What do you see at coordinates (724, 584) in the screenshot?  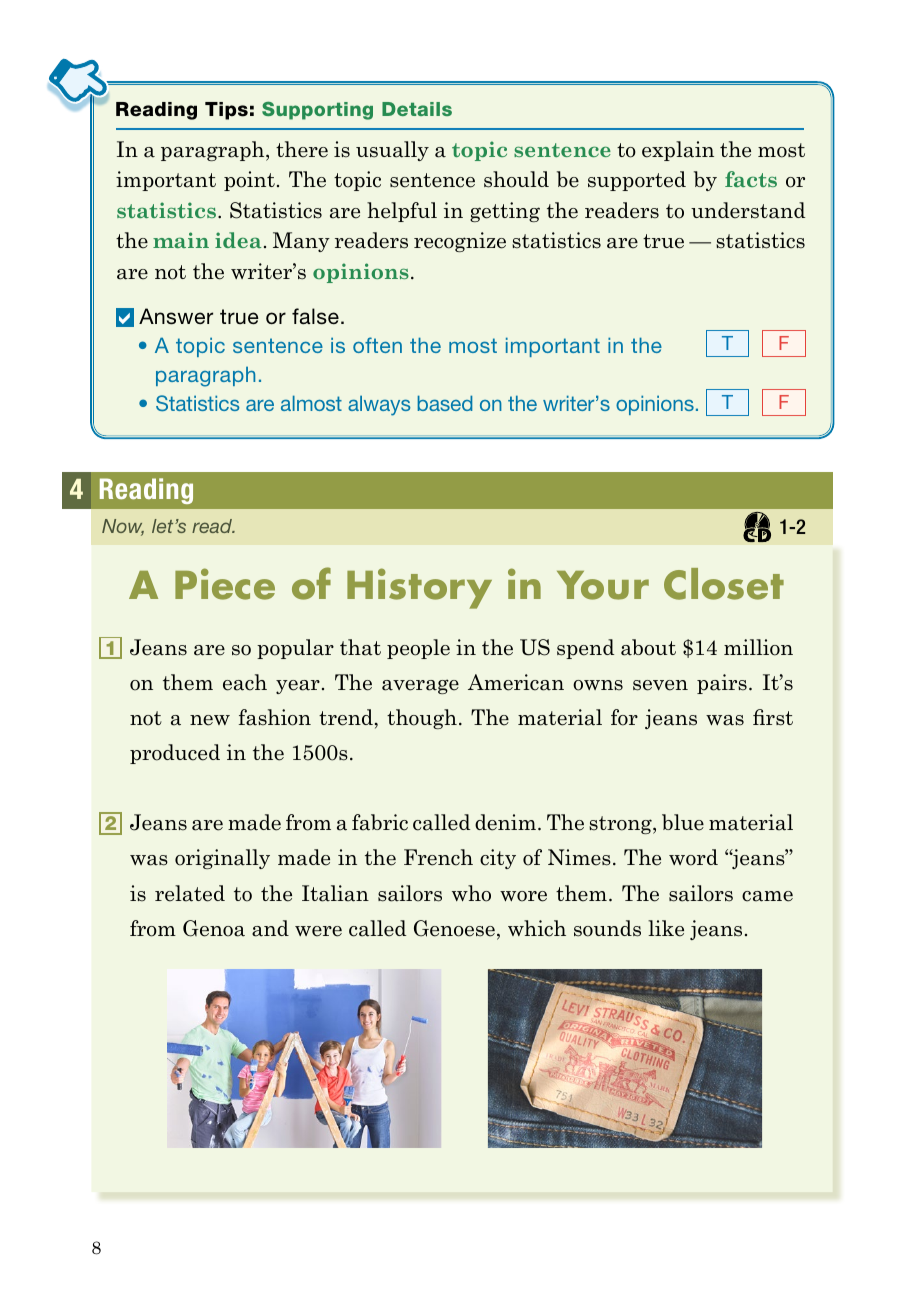 I see `Closet` at bounding box center [724, 584].
